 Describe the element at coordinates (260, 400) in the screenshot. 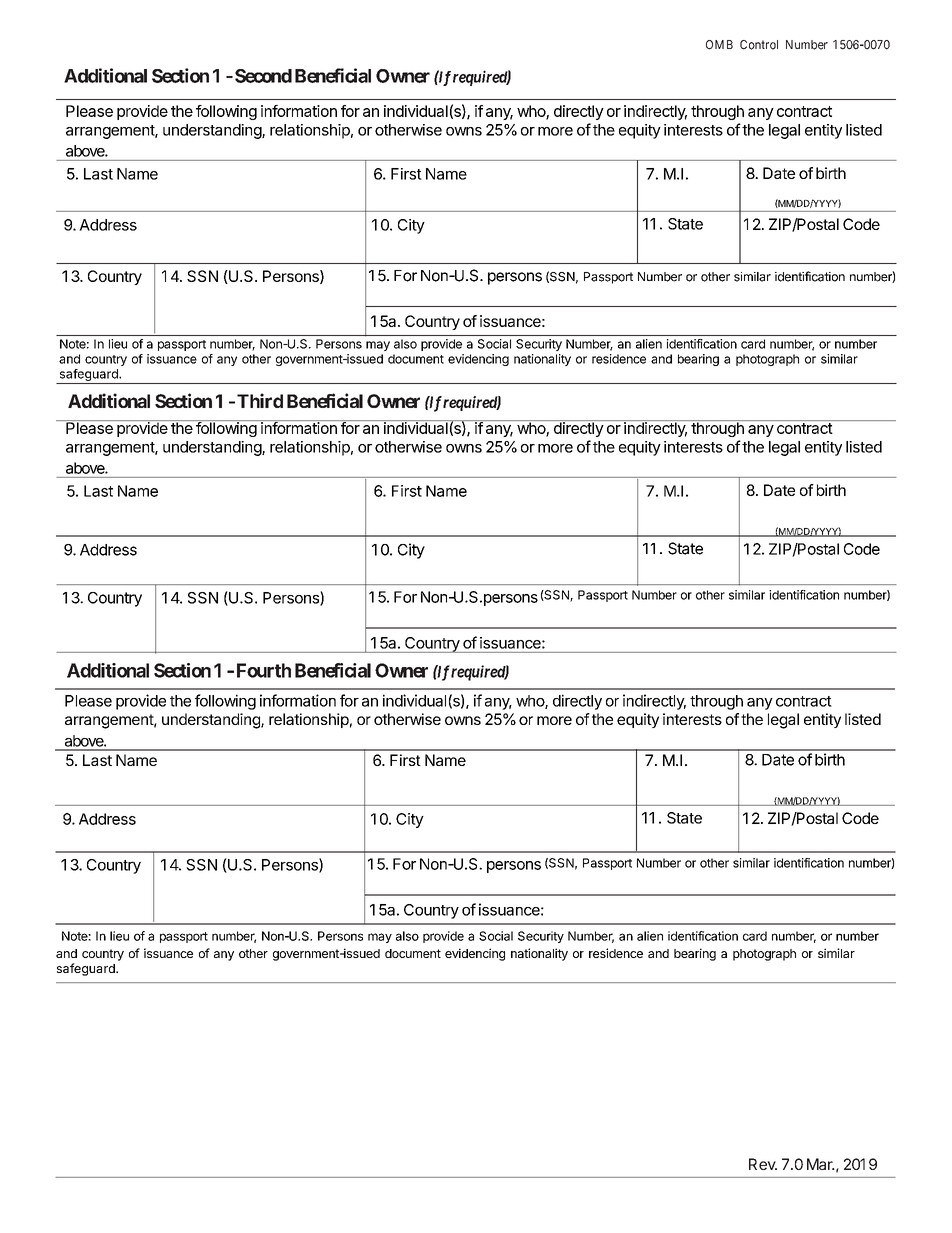

I see `Third` at that location.
